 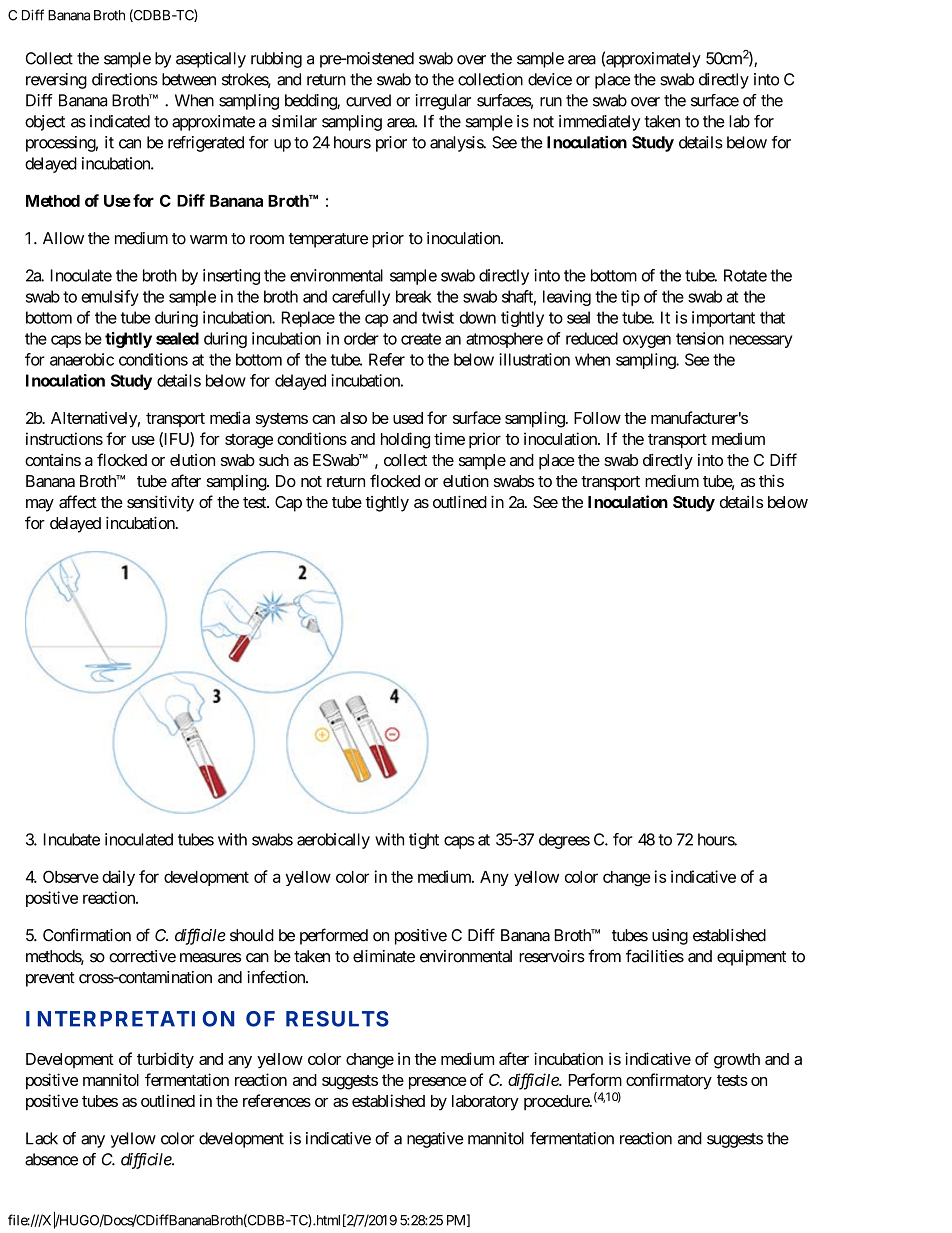 What do you see at coordinates (160, 503) in the image?
I see `sensitivity` at bounding box center [160, 503].
